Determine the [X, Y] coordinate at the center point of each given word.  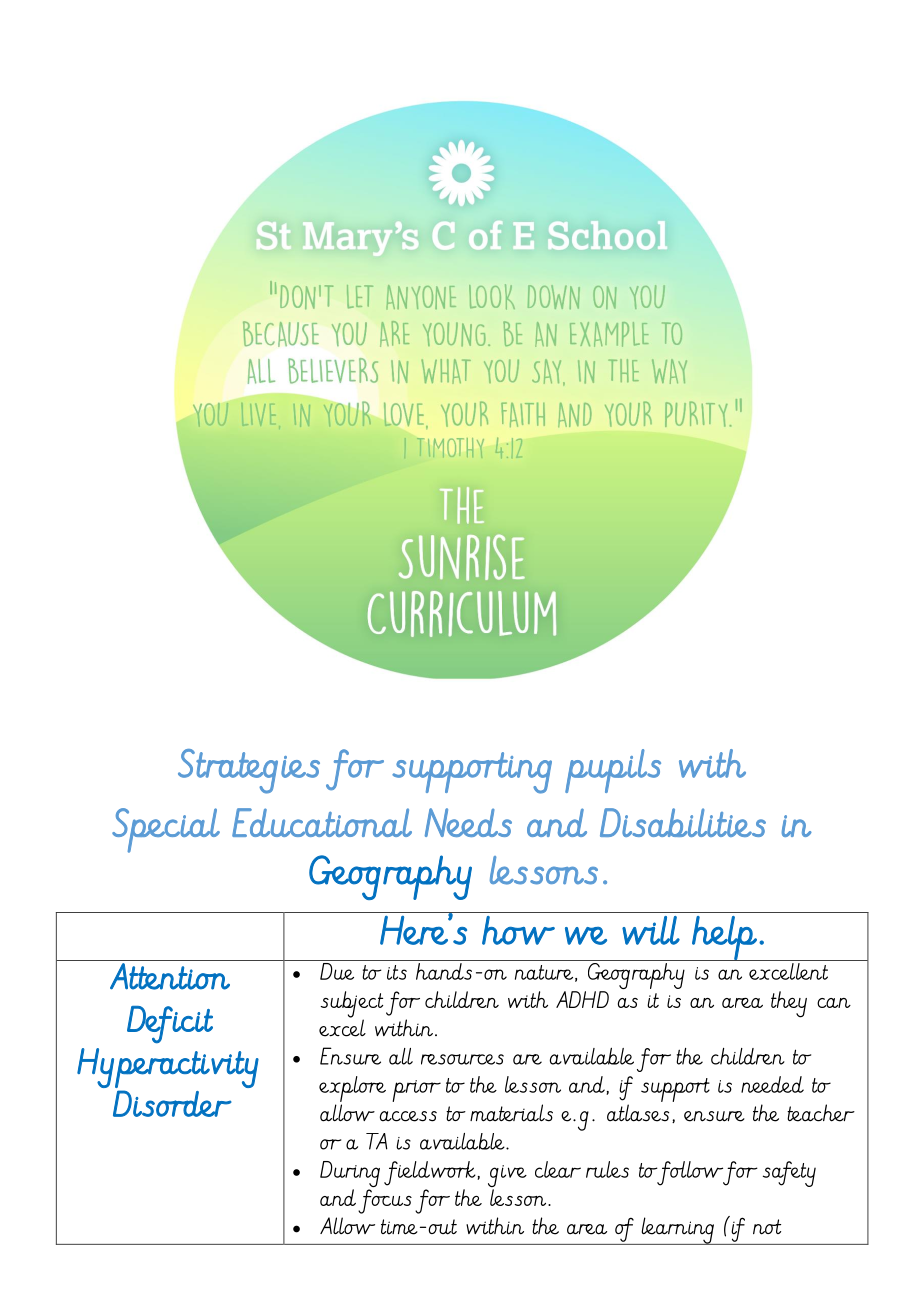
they [789, 1004]
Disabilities [683, 822]
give [507, 1177]
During [350, 1175]
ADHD [582, 999]
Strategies [249, 771]
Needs [468, 822]
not [767, 1227]
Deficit [170, 1025]
